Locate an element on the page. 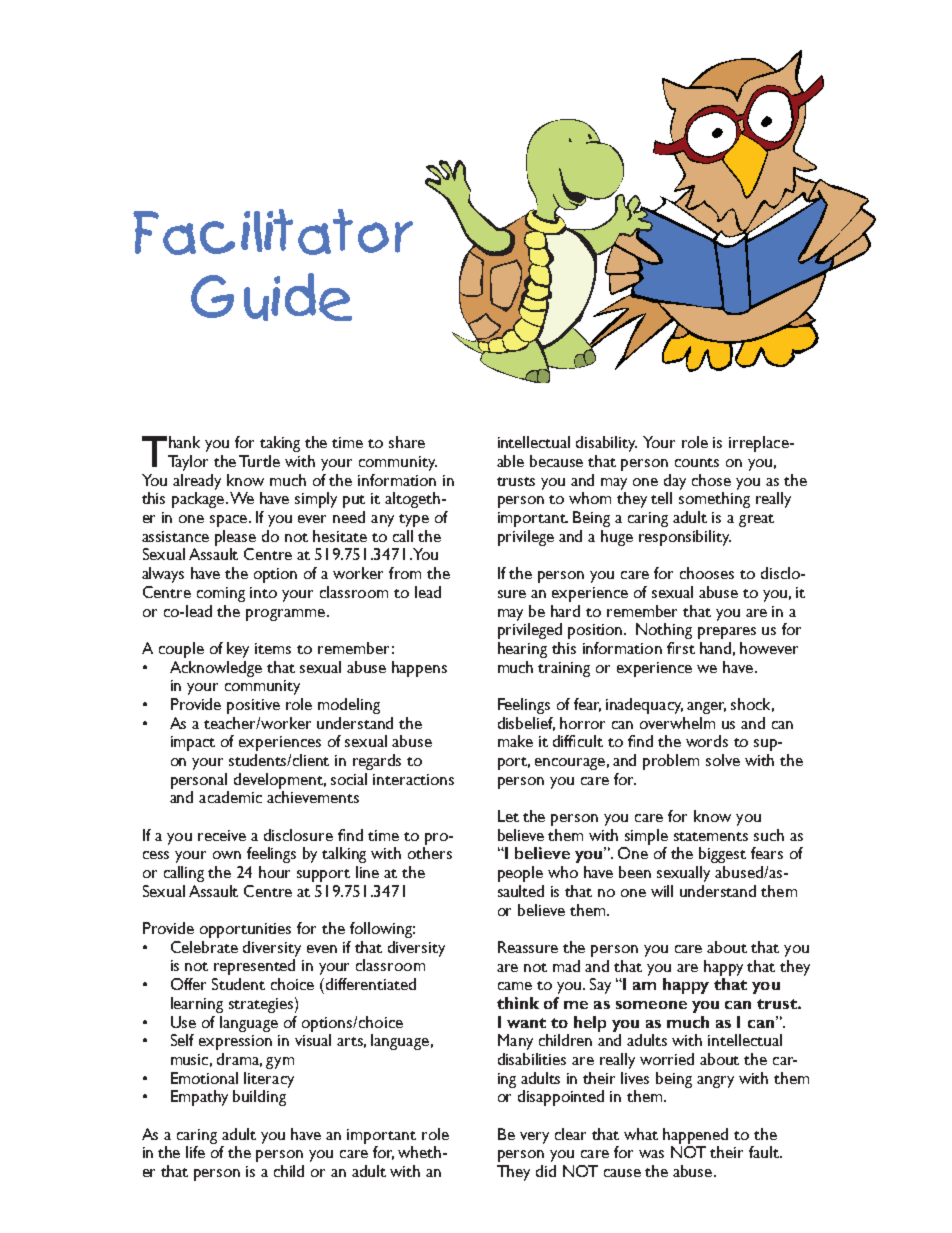 The height and width of the document is (1233, 952). chose is located at coordinates (711, 480).
